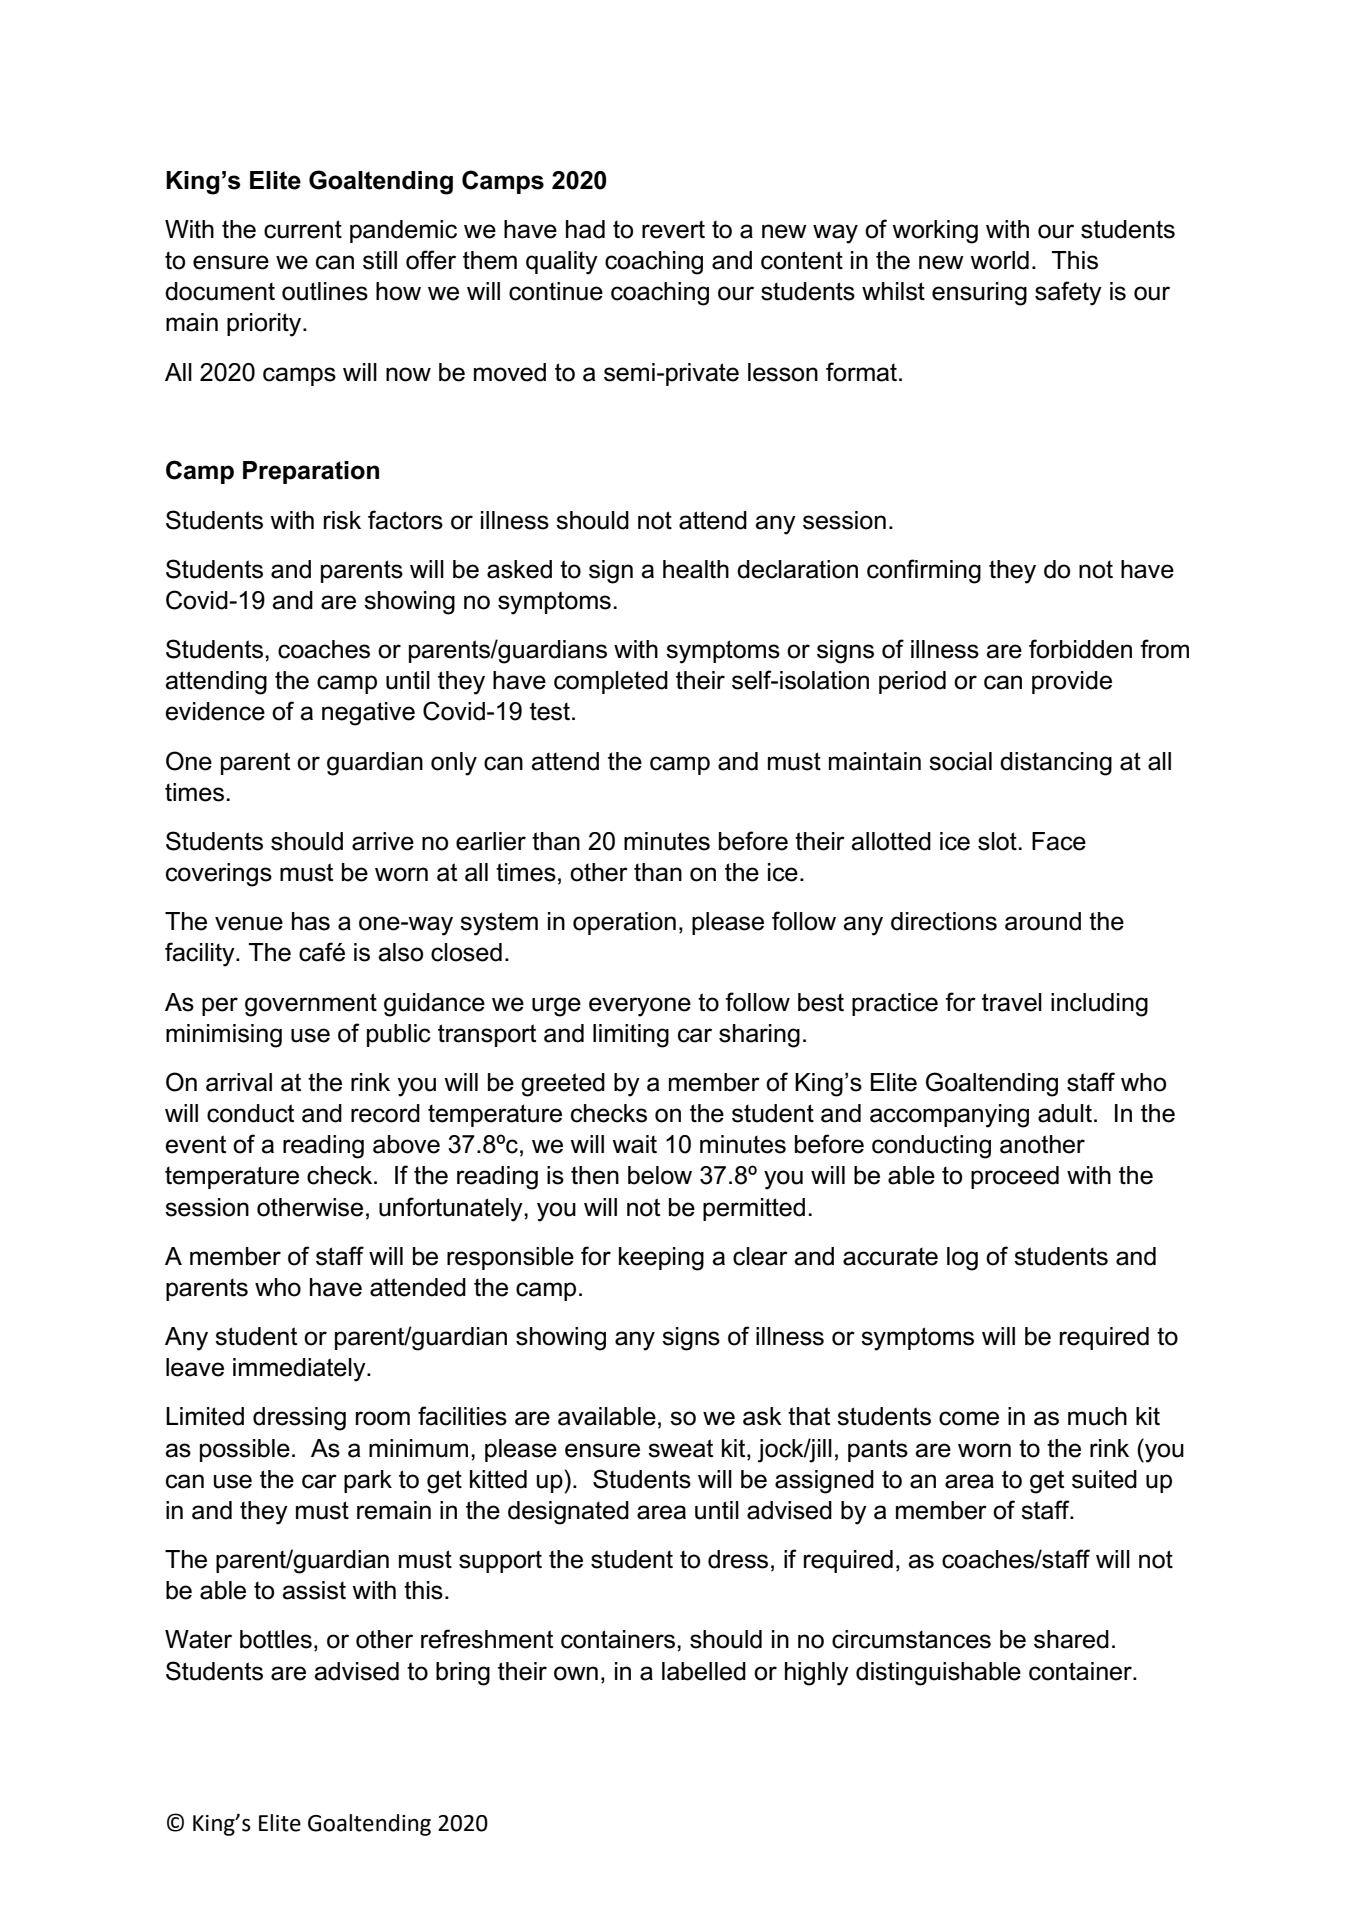 This screenshot has width=1355, height=1917. Describe the element at coordinates (276, 1639) in the screenshot. I see `bottles` at that location.
